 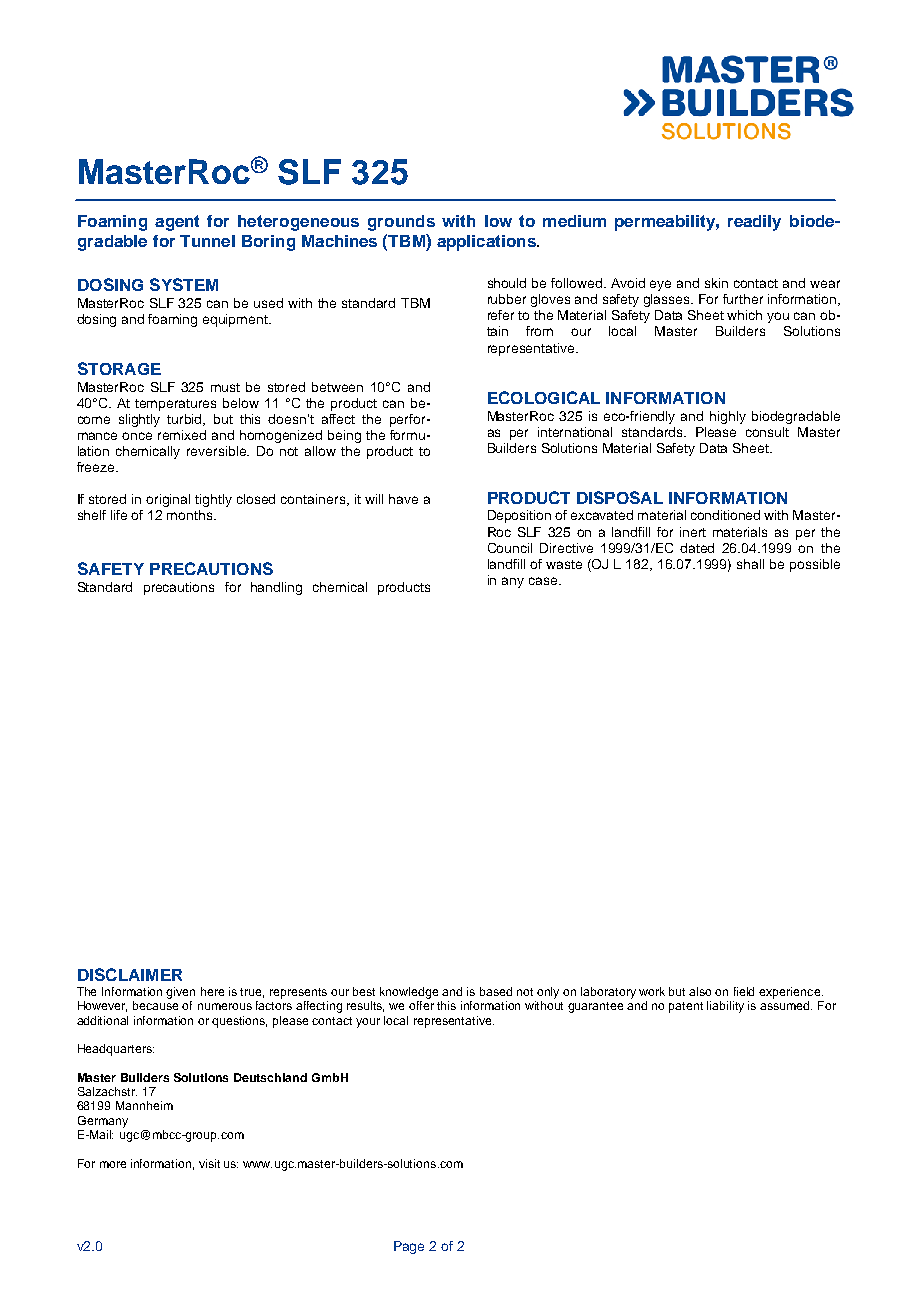 I want to click on liability, so click(x=725, y=1007).
